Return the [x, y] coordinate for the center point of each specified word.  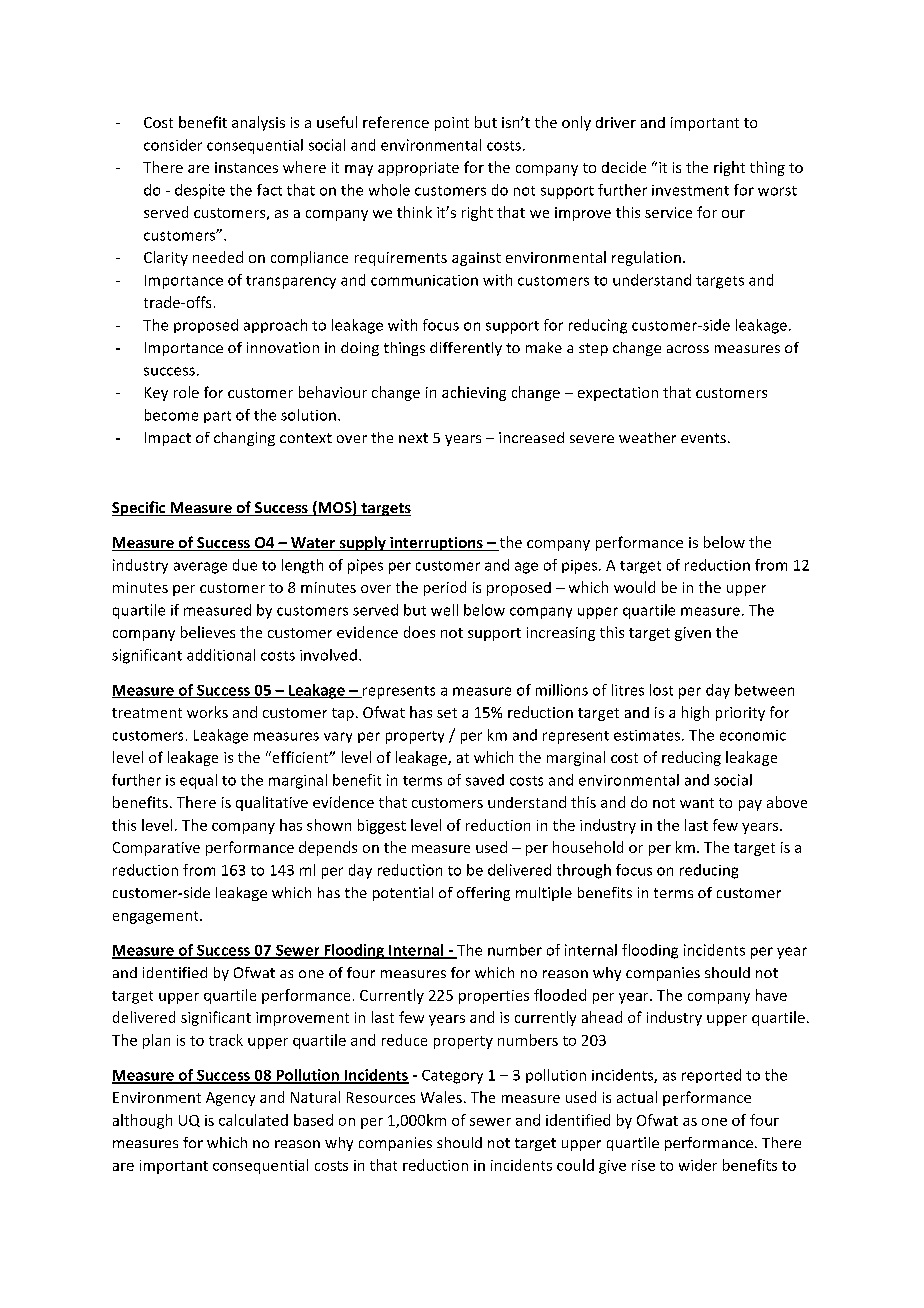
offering [483, 894]
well [444, 610]
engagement [157, 917]
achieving [474, 393]
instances [246, 167]
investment [690, 190]
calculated [253, 1120]
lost [661, 690]
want [697, 803]
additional [221, 655]
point [452, 124]
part [217, 417]
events [703, 438]
